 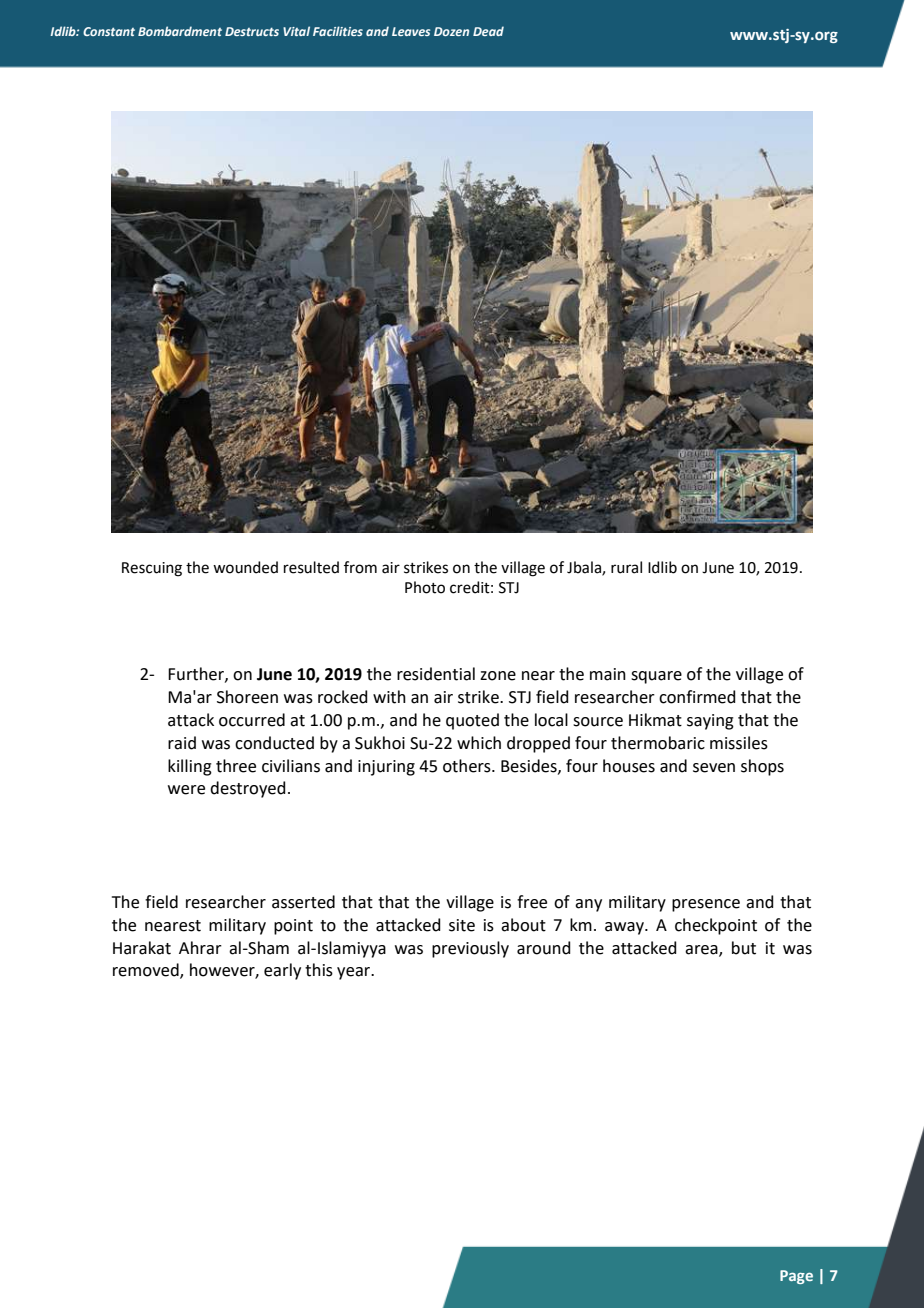 I want to click on Dead, so click(x=488, y=31).
